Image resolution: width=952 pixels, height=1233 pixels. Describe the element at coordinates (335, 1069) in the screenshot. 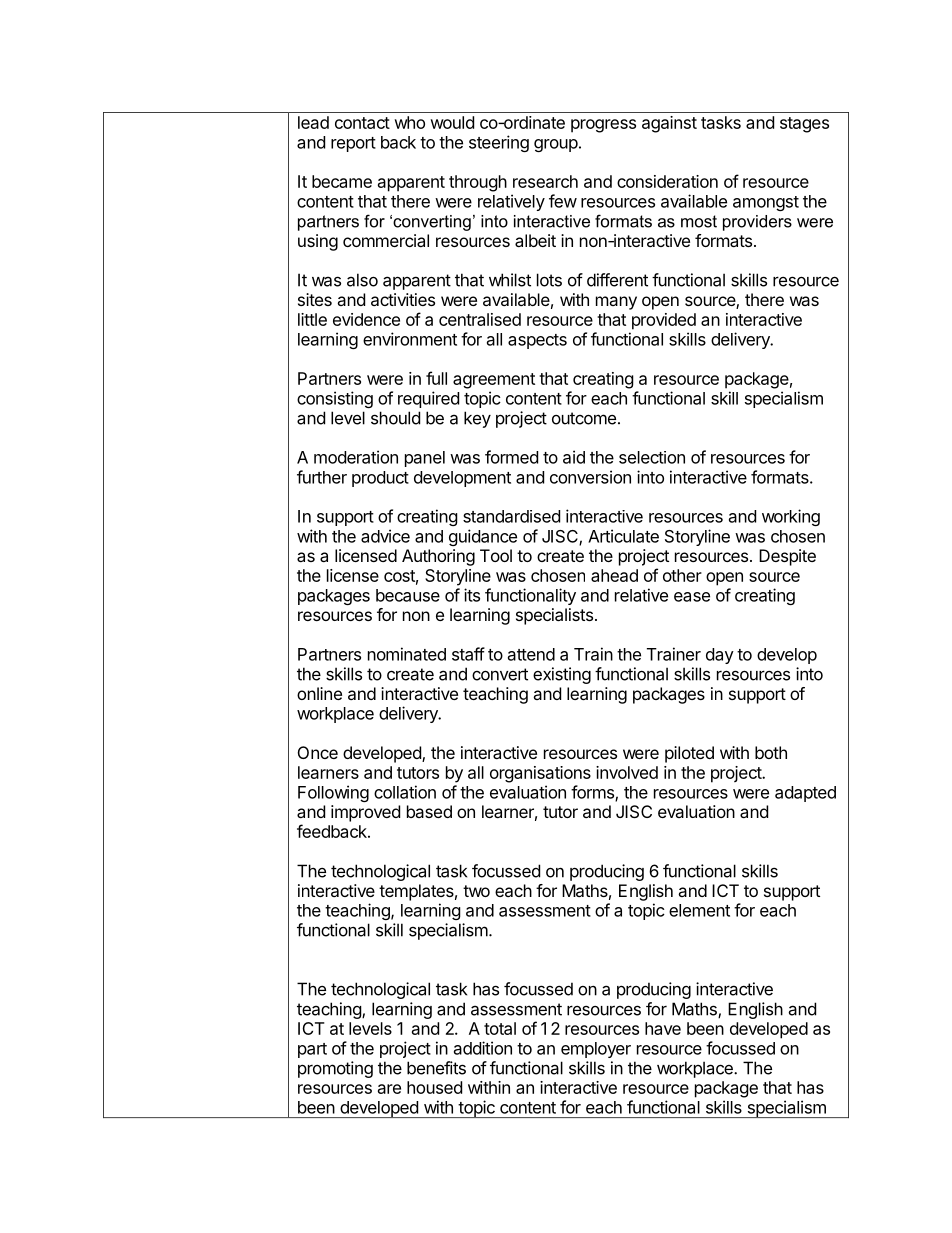

I see `promoting` at that location.
